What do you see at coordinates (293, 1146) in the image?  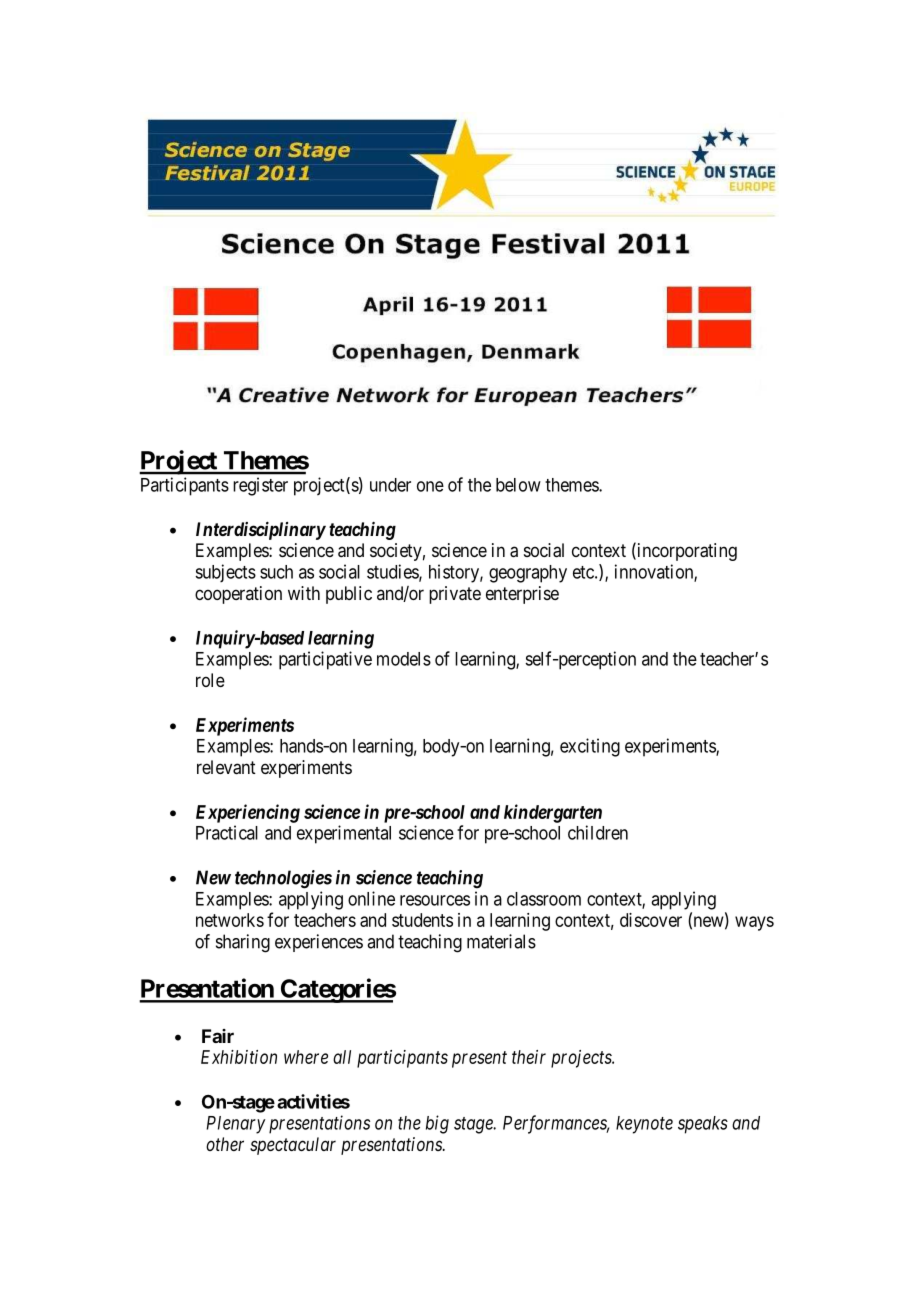 I see `spectacular` at bounding box center [293, 1146].
